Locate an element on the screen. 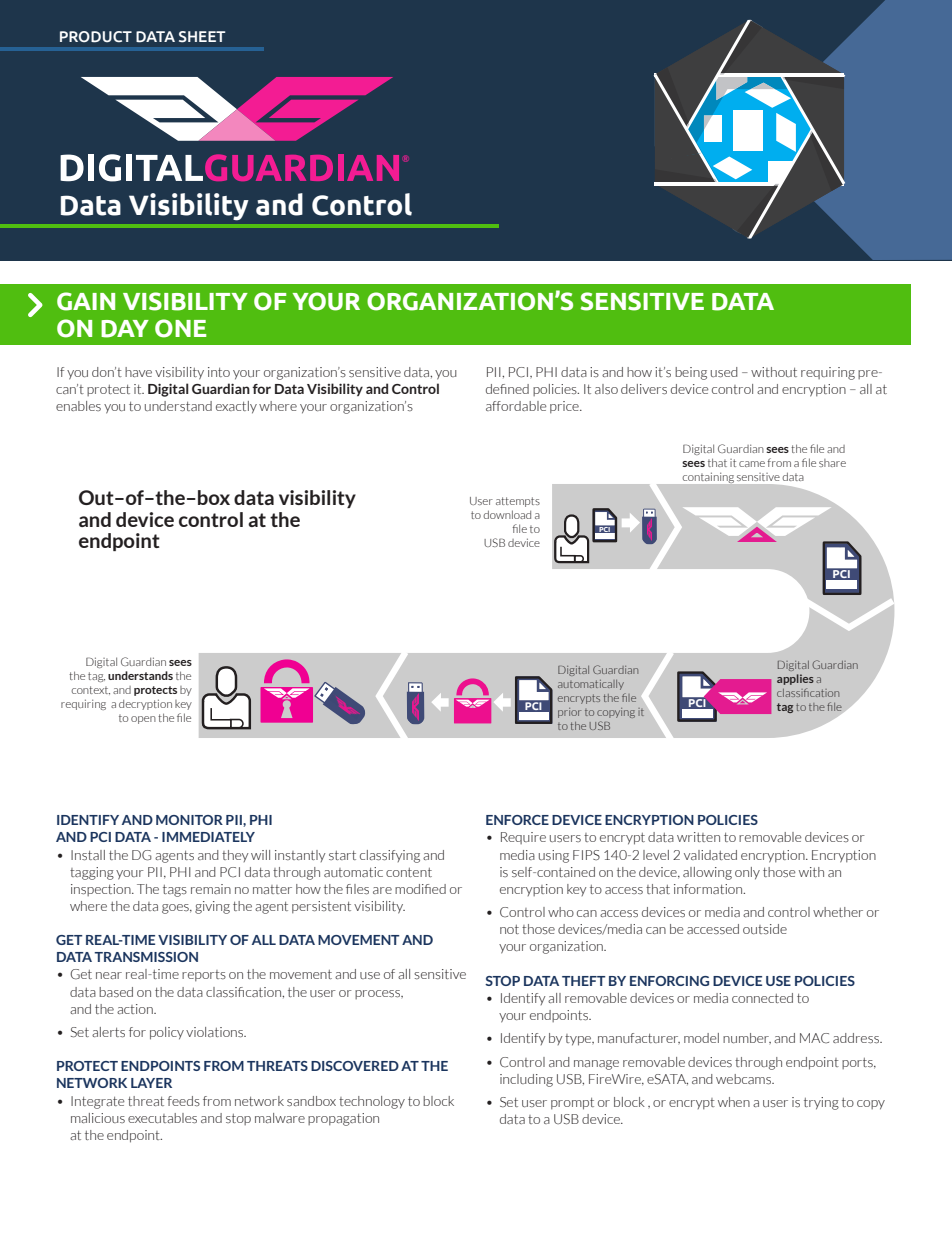  applies is located at coordinates (795, 679).
